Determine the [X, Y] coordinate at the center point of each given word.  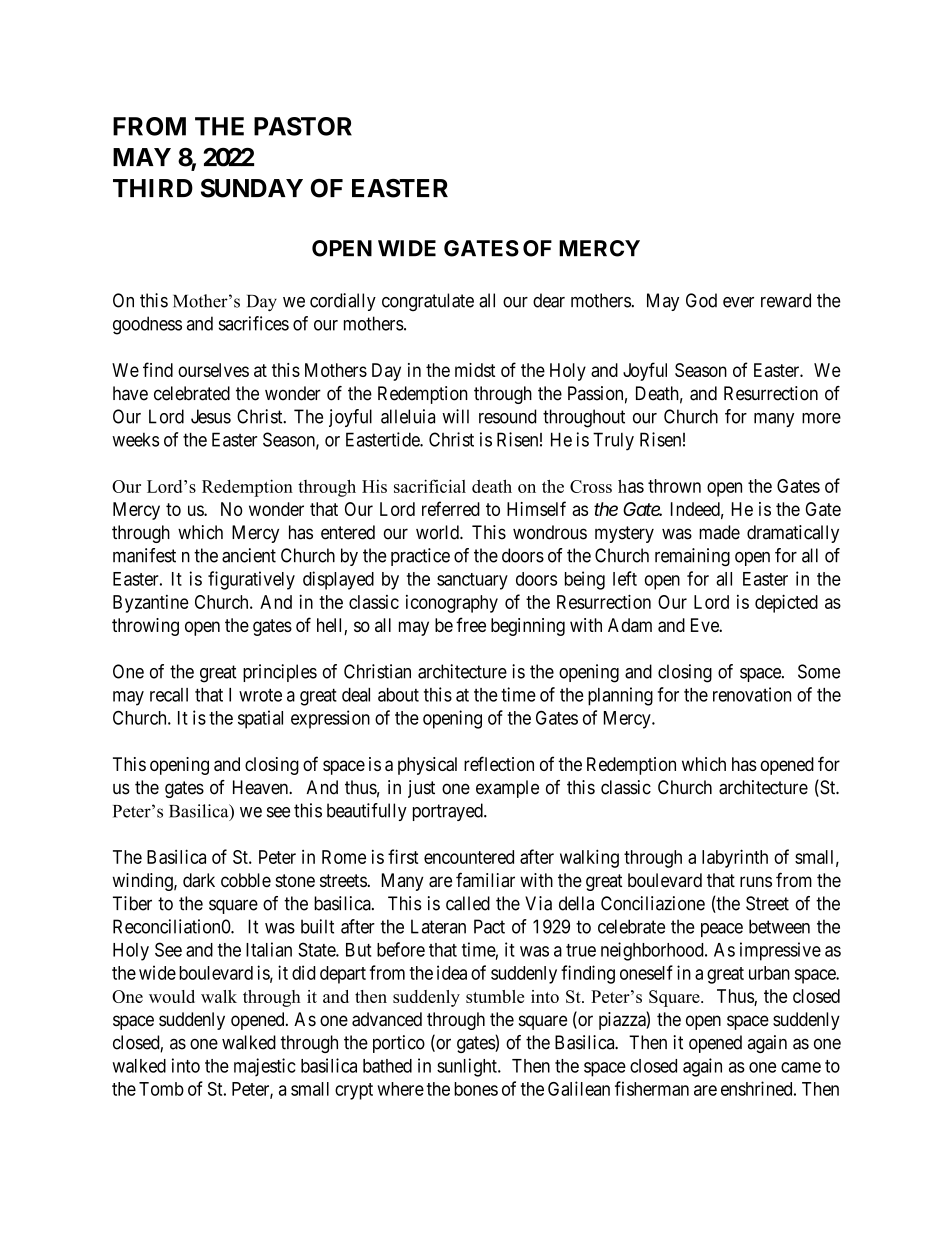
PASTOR [303, 126]
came [801, 1067]
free [471, 624]
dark [199, 880]
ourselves [213, 370]
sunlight [468, 1067]
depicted [786, 603]
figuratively [251, 580]
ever [738, 302]
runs [756, 882]
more [821, 418]
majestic [265, 1067]
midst [475, 370]
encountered [469, 857]
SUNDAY [252, 188]
